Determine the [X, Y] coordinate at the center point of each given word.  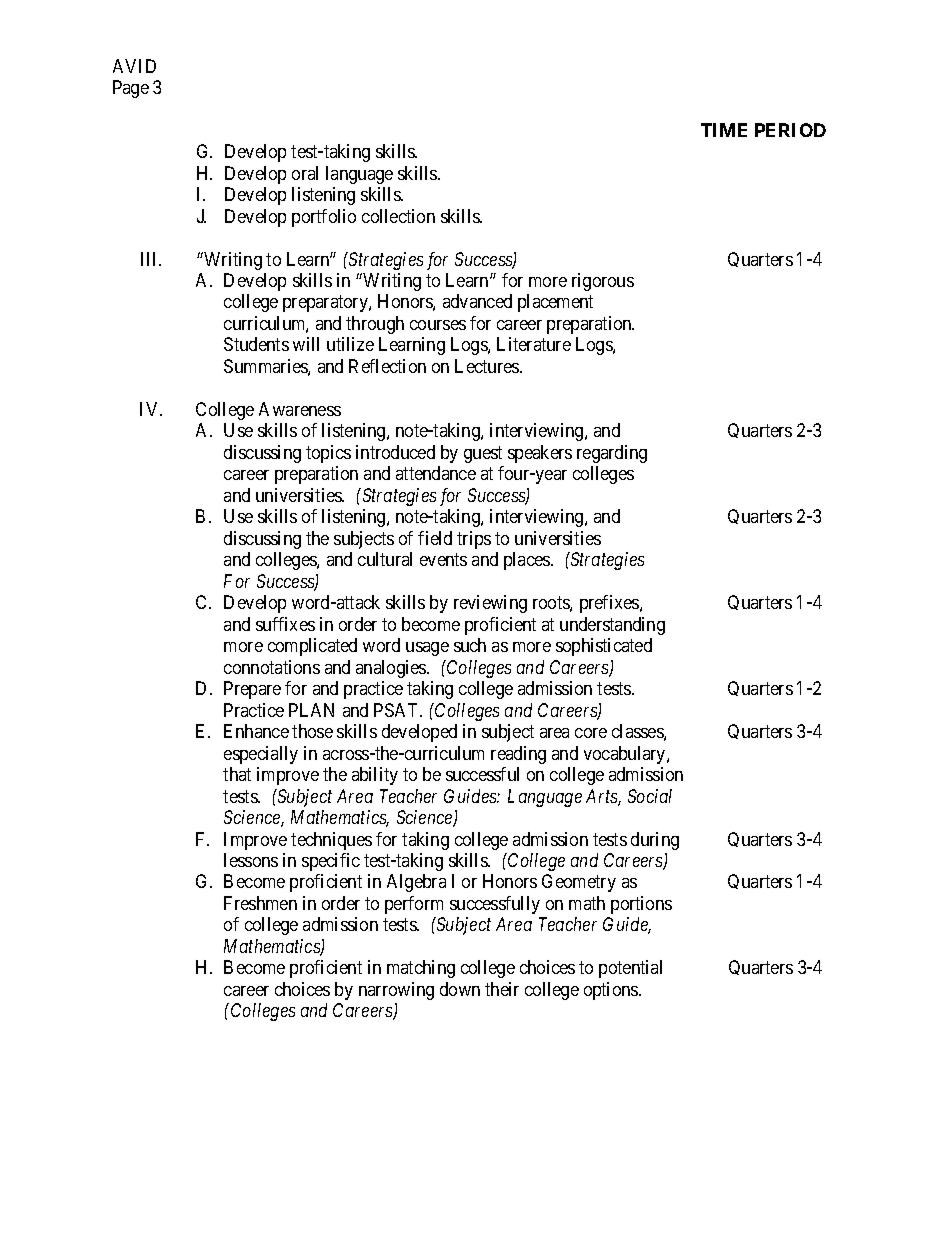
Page [131, 89]
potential [630, 969]
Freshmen [260, 903]
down [460, 989]
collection [398, 216]
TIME [724, 130]
